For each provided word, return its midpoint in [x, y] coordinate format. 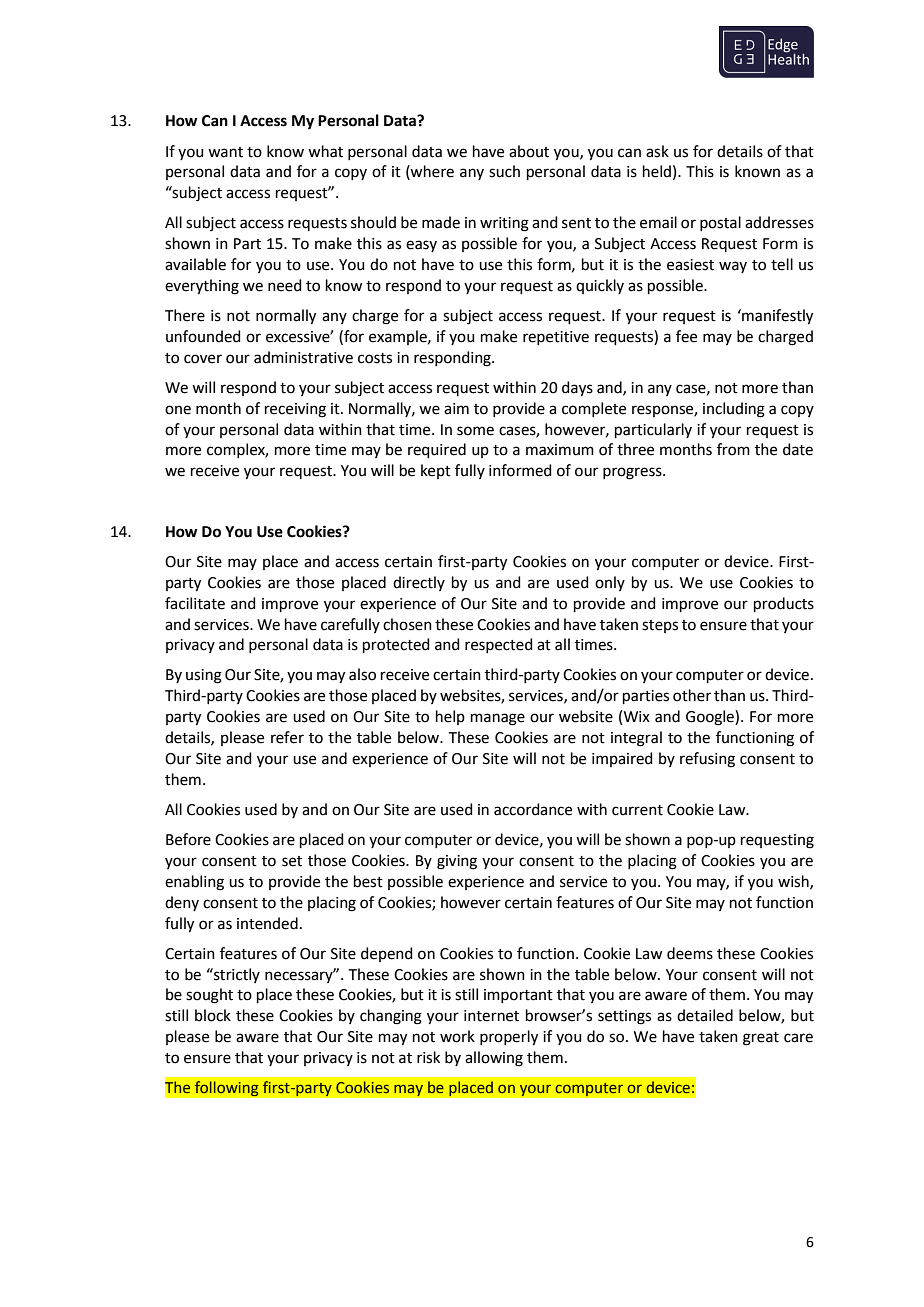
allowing [494, 1059]
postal [720, 223]
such [504, 171]
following [226, 1089]
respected [499, 645]
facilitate [195, 603]
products [784, 604]
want [225, 152]
